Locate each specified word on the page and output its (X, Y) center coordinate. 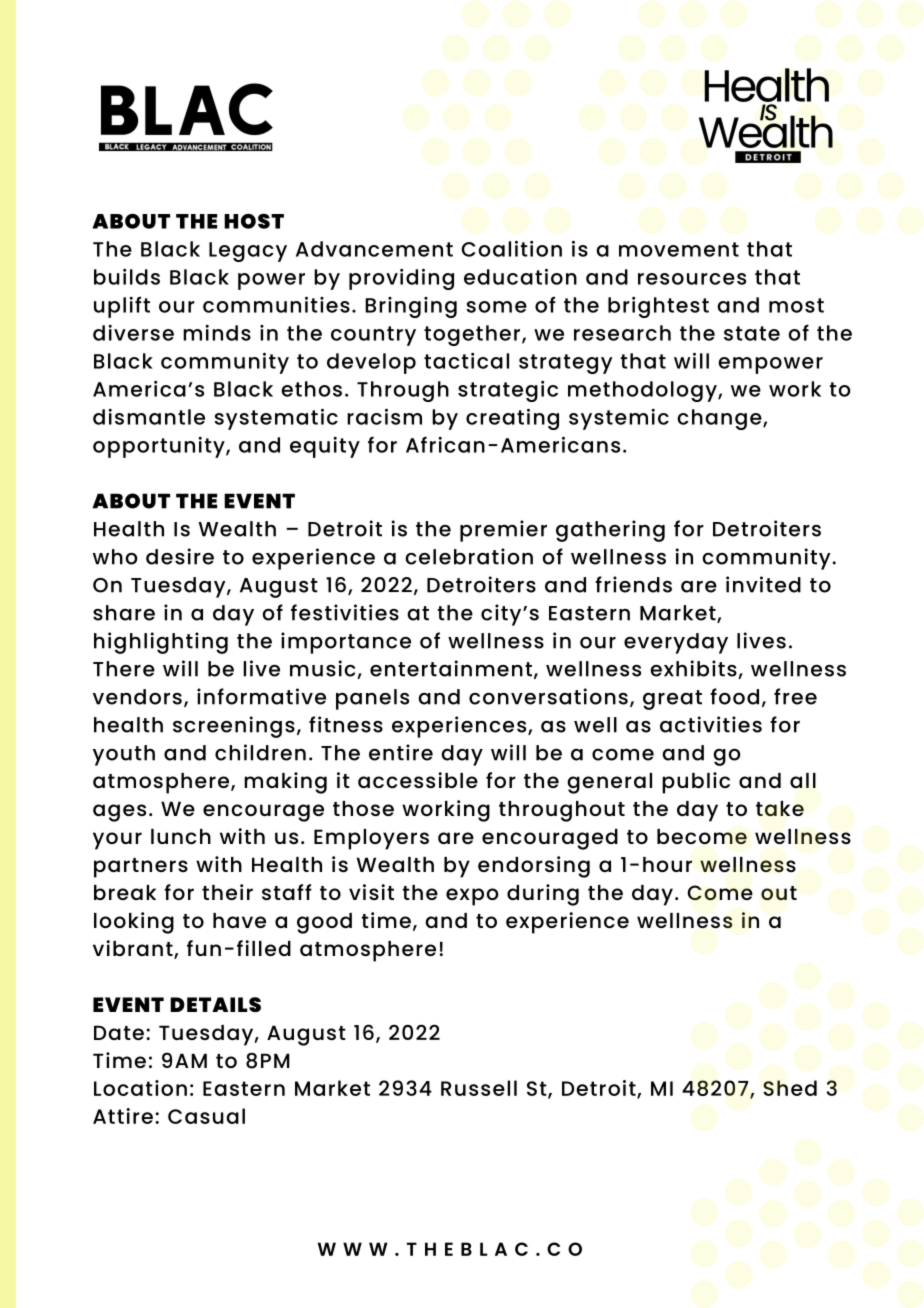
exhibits (694, 669)
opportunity (160, 447)
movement (679, 249)
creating (512, 419)
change (720, 419)
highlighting (161, 643)
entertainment (451, 668)
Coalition (511, 248)
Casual (206, 1116)
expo (472, 897)
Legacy (248, 252)
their (227, 892)
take (780, 808)
